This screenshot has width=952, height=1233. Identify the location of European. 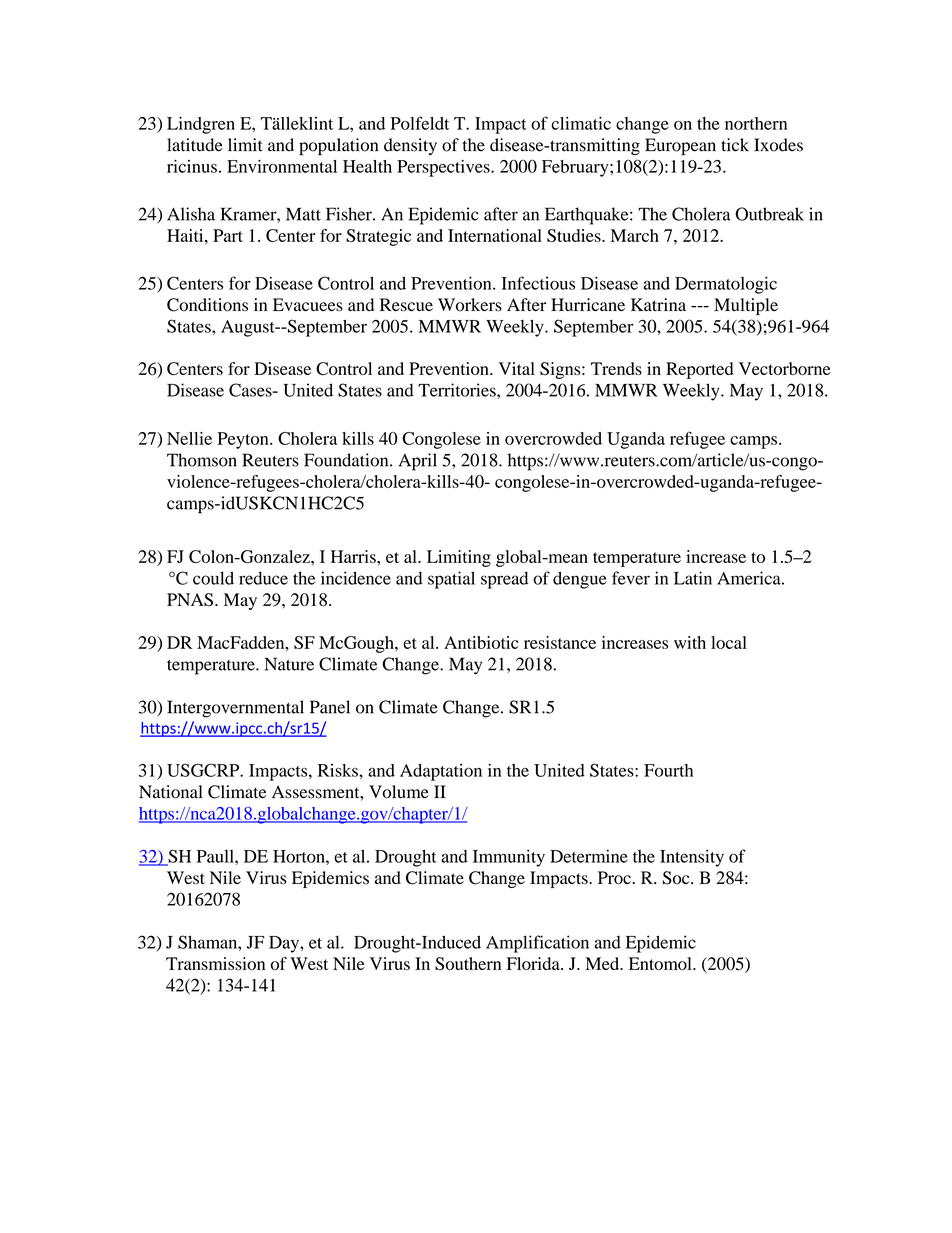
(680, 147).
